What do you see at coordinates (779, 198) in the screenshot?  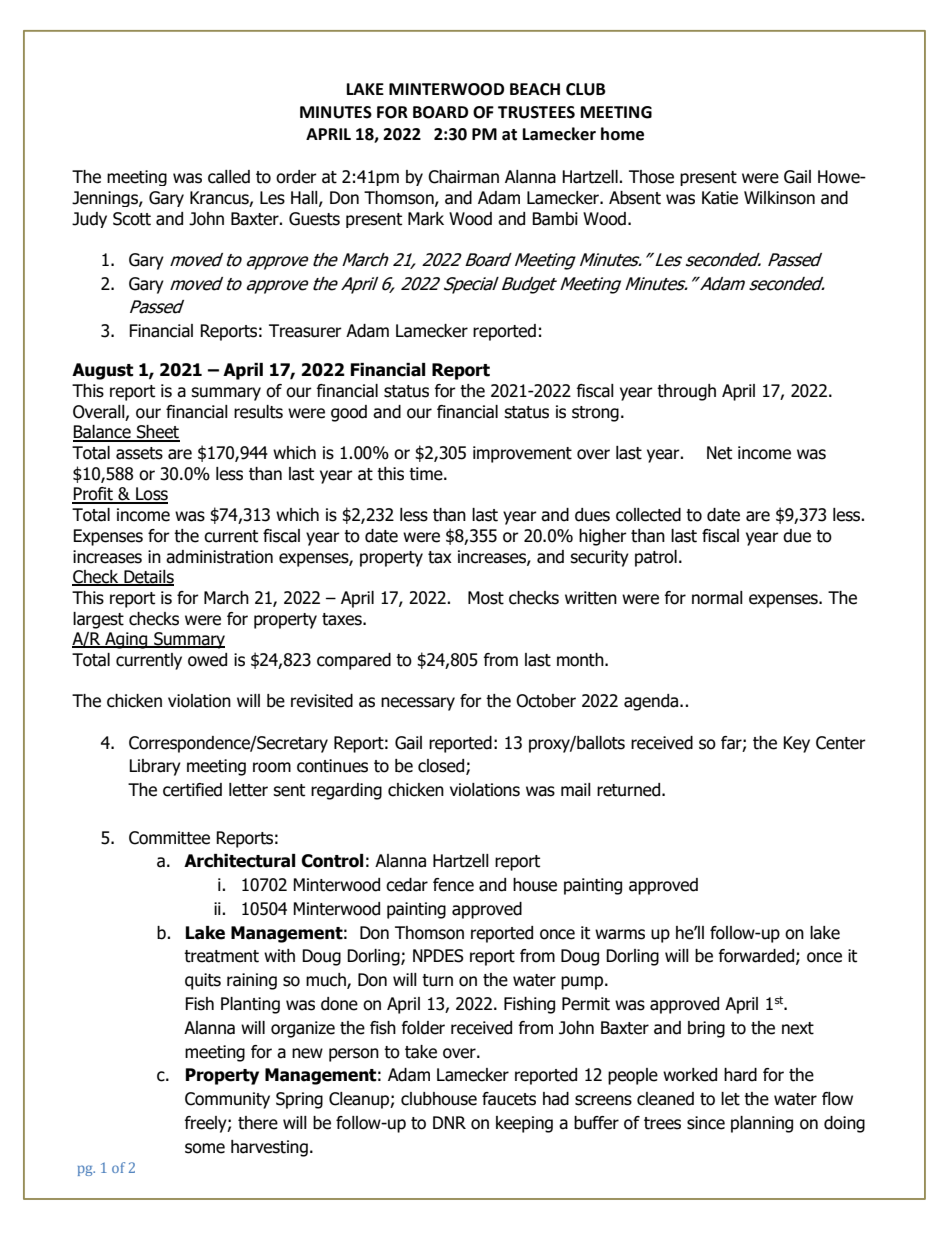 I see `Wilkinson` at bounding box center [779, 198].
